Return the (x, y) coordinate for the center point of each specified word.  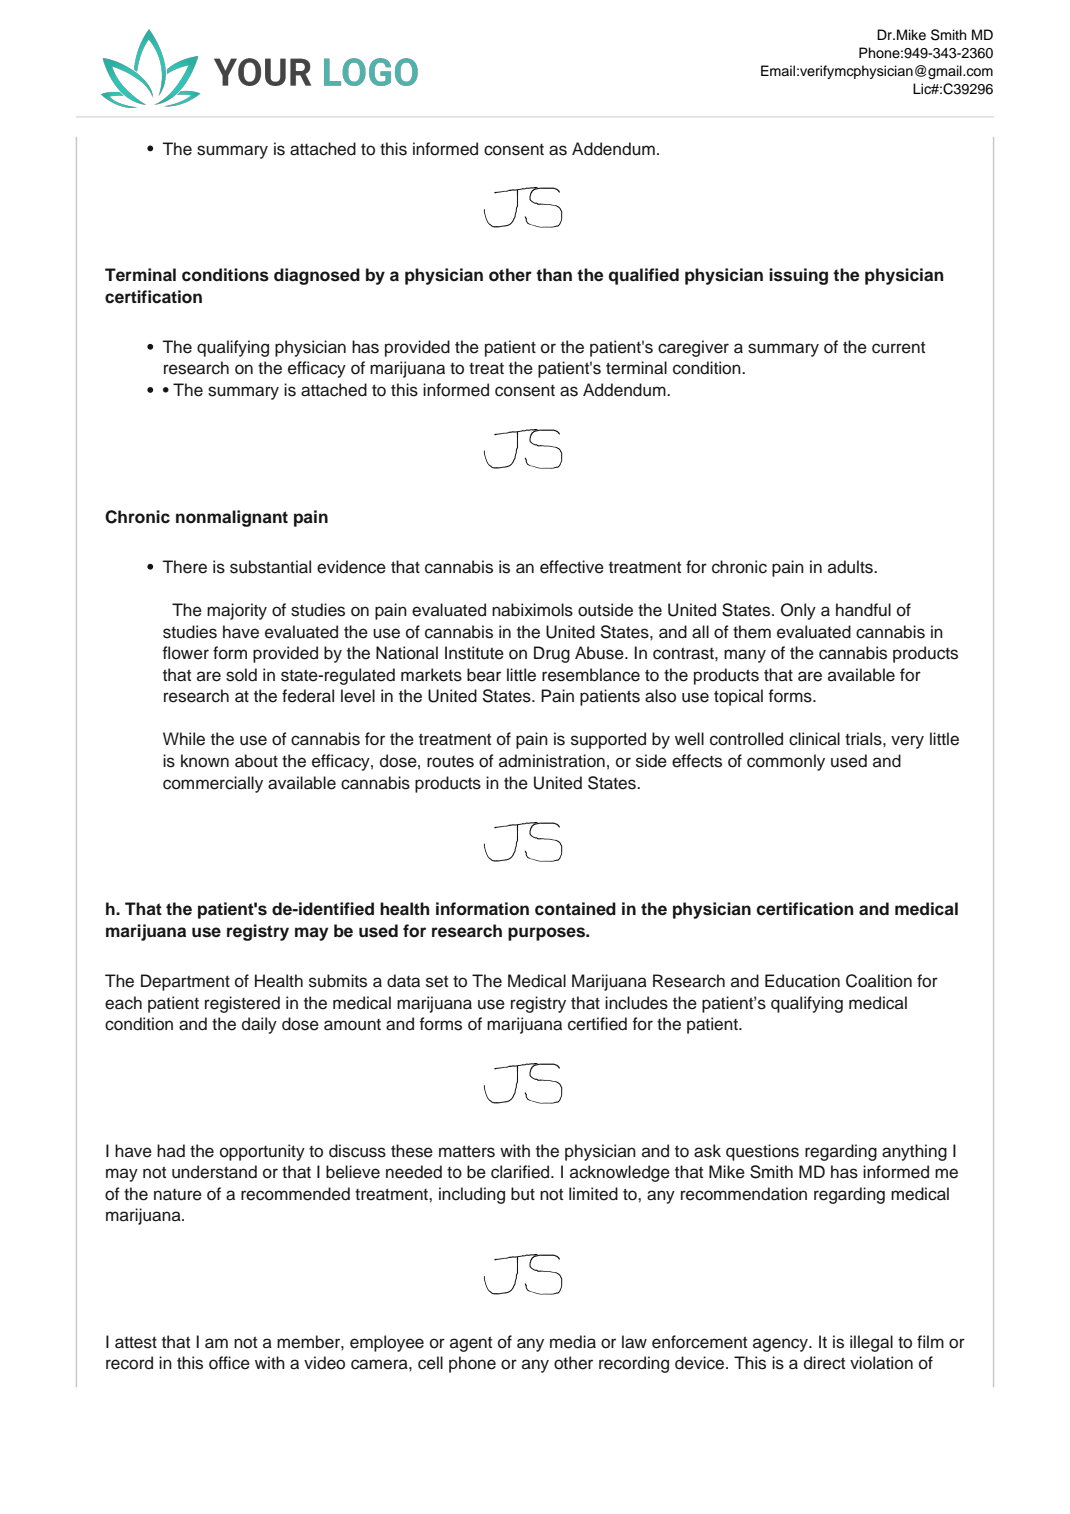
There (184, 567)
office (229, 1363)
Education (802, 981)
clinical (814, 739)
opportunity (262, 1152)
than (554, 275)
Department (185, 982)
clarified (521, 1172)
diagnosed (317, 276)
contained (575, 909)
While (184, 739)
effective (572, 567)
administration (552, 761)
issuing (798, 276)
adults (851, 567)
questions (762, 1152)
